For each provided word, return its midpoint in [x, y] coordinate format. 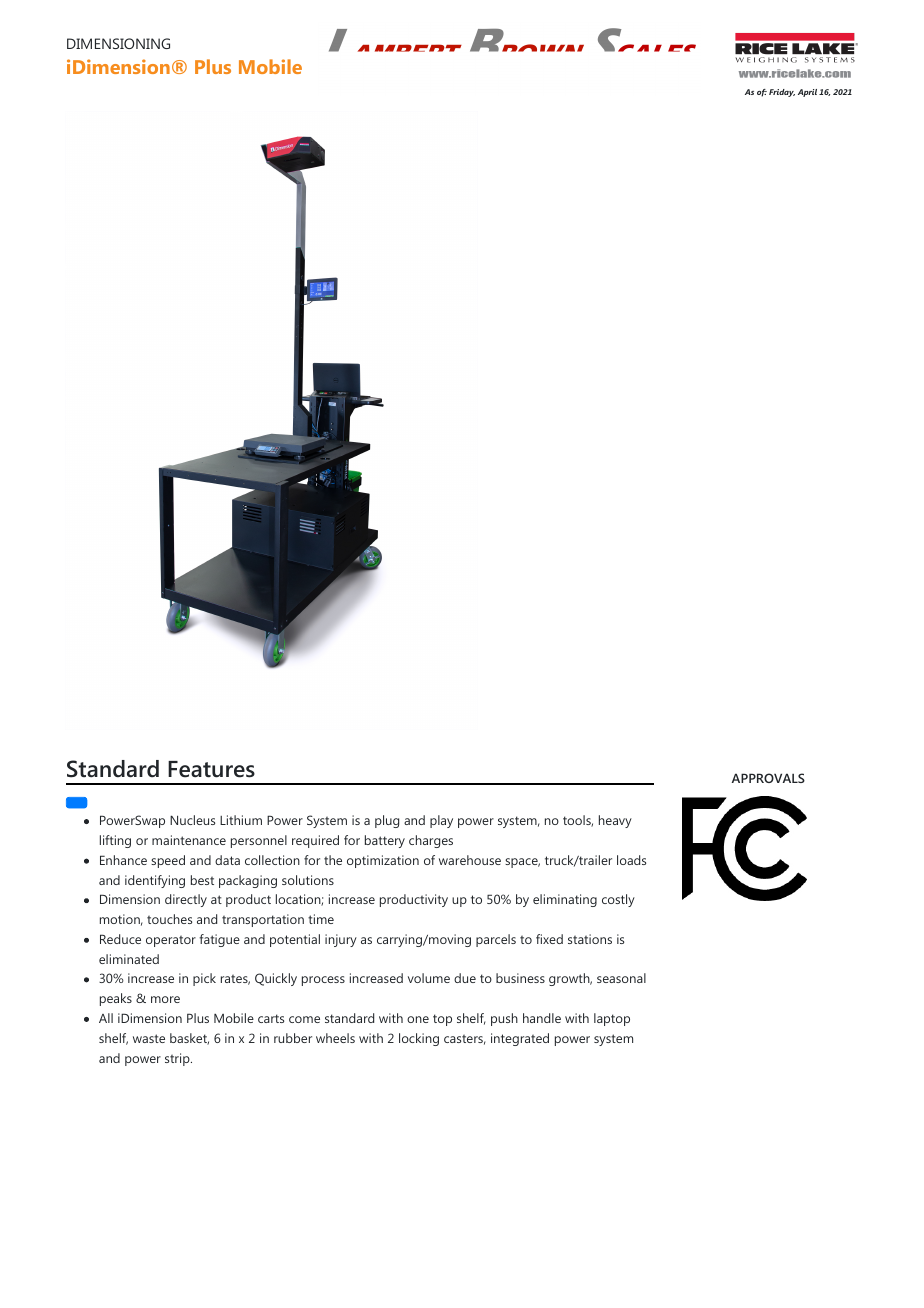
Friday [782, 93]
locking [419, 1039]
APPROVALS [768, 778]
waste [149, 1038]
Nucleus [192, 820]
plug [387, 821]
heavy [615, 821]
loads [631, 860]
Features [211, 769]
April [807, 93]
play [441, 821]
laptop [612, 1019]
